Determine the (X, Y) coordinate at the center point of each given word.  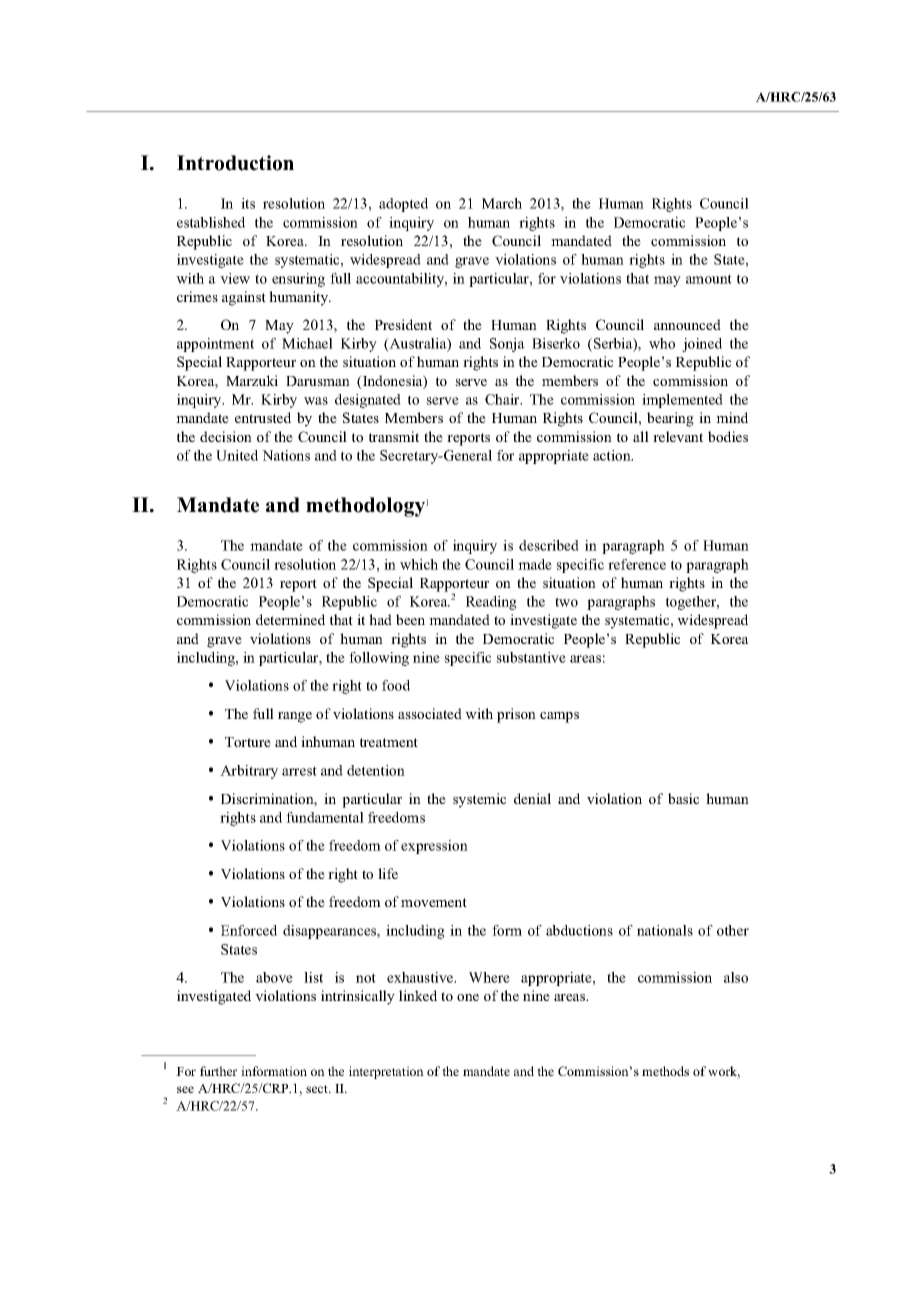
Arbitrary (249, 772)
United (237, 455)
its (248, 203)
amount (709, 279)
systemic (479, 800)
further (218, 1071)
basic (683, 798)
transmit (394, 436)
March (502, 203)
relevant (678, 436)
